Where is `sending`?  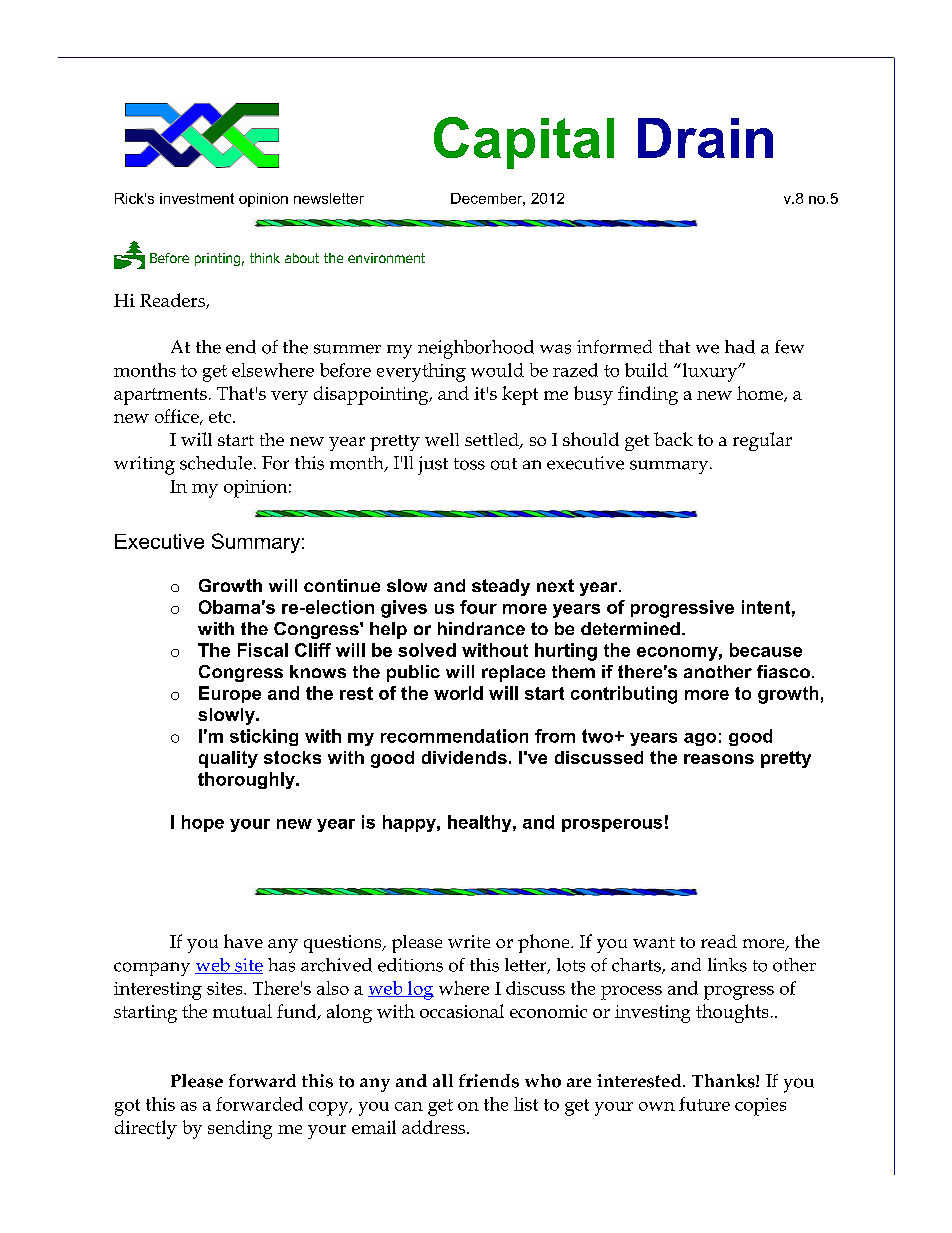
sending is located at coordinates (240, 1129).
